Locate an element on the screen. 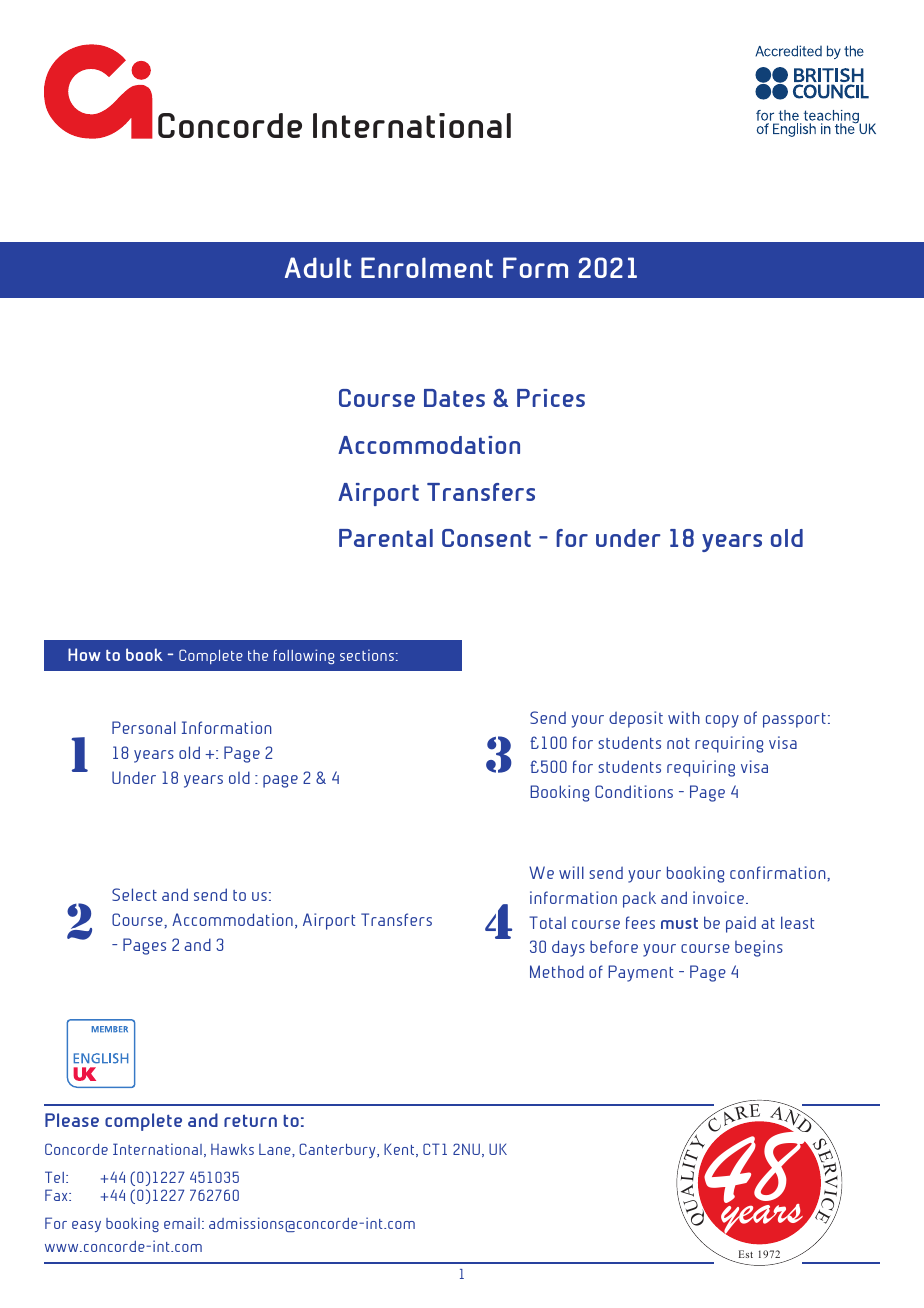 This screenshot has height=1308, width=924. Adult is located at coordinates (318, 267).
